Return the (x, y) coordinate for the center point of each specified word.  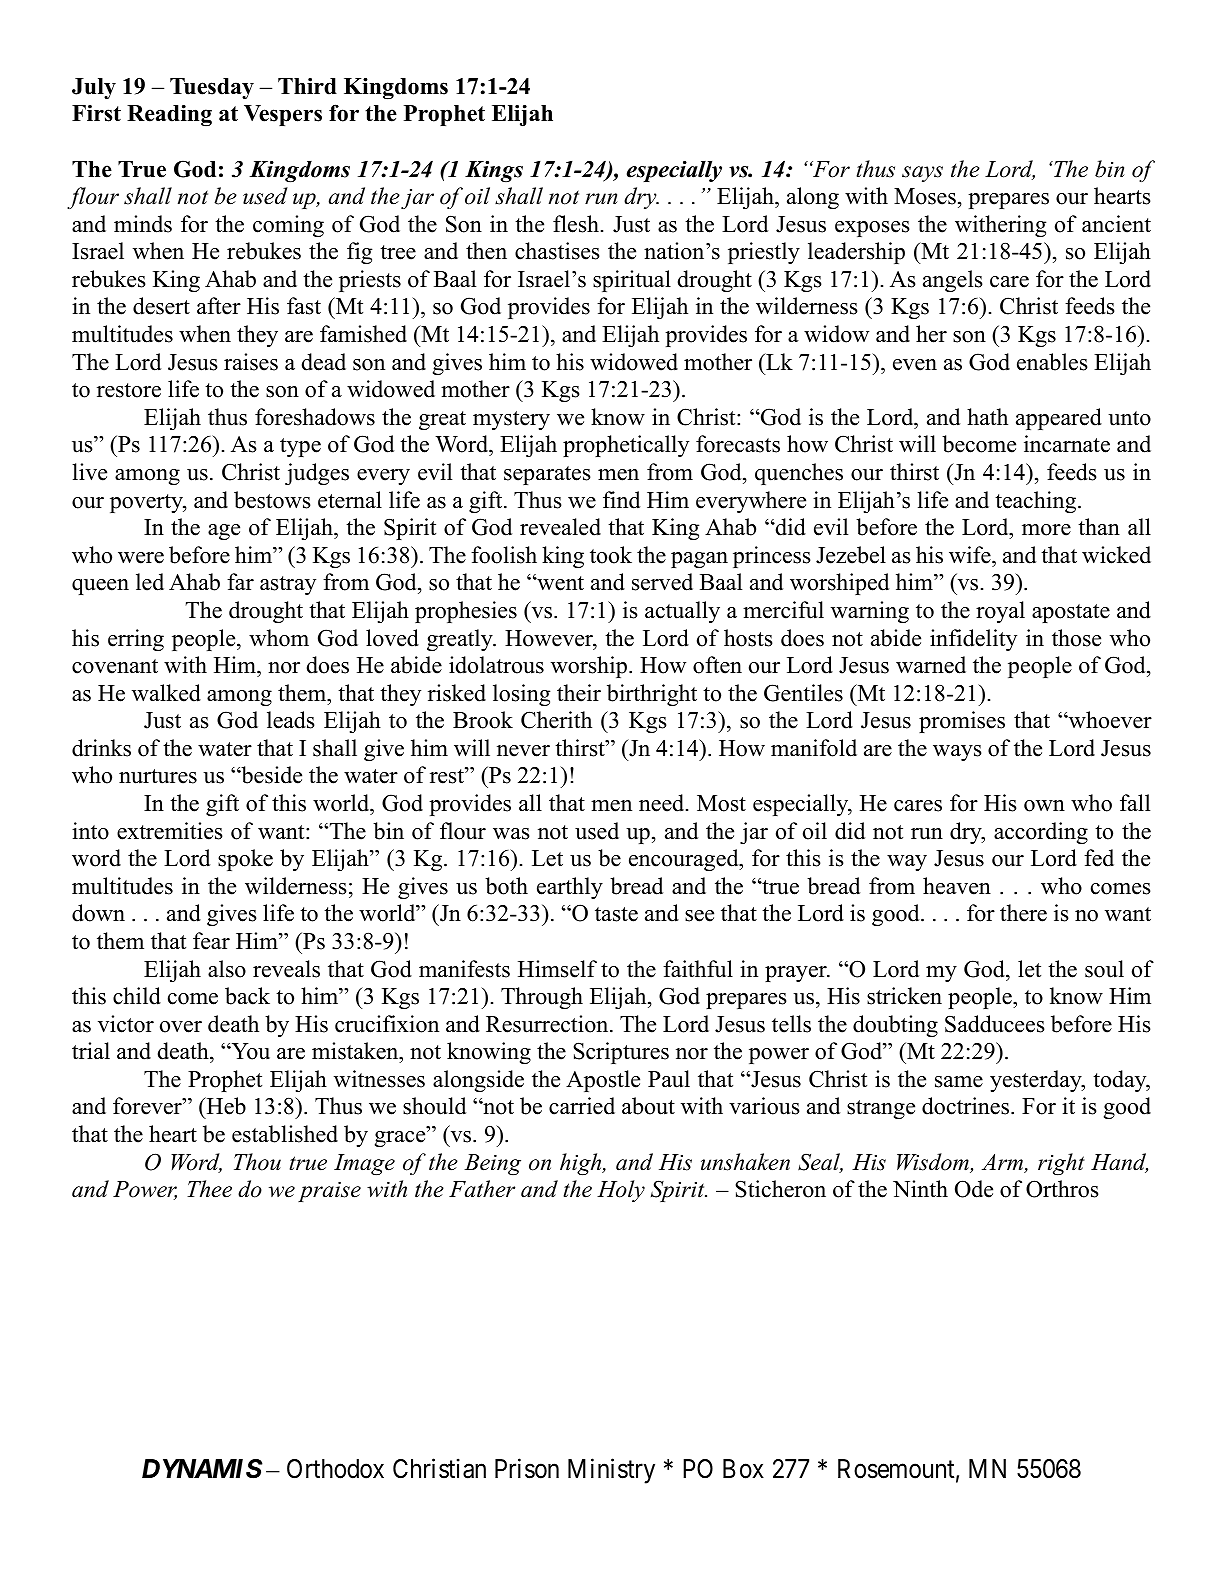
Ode (974, 1189)
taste (616, 914)
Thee (209, 1189)
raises (251, 362)
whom (279, 638)
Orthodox (335, 1469)
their (579, 693)
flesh (576, 224)
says (922, 174)
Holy (621, 1191)
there (1023, 913)
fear (211, 941)
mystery (511, 420)
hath (987, 416)
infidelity (973, 640)
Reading (169, 115)
